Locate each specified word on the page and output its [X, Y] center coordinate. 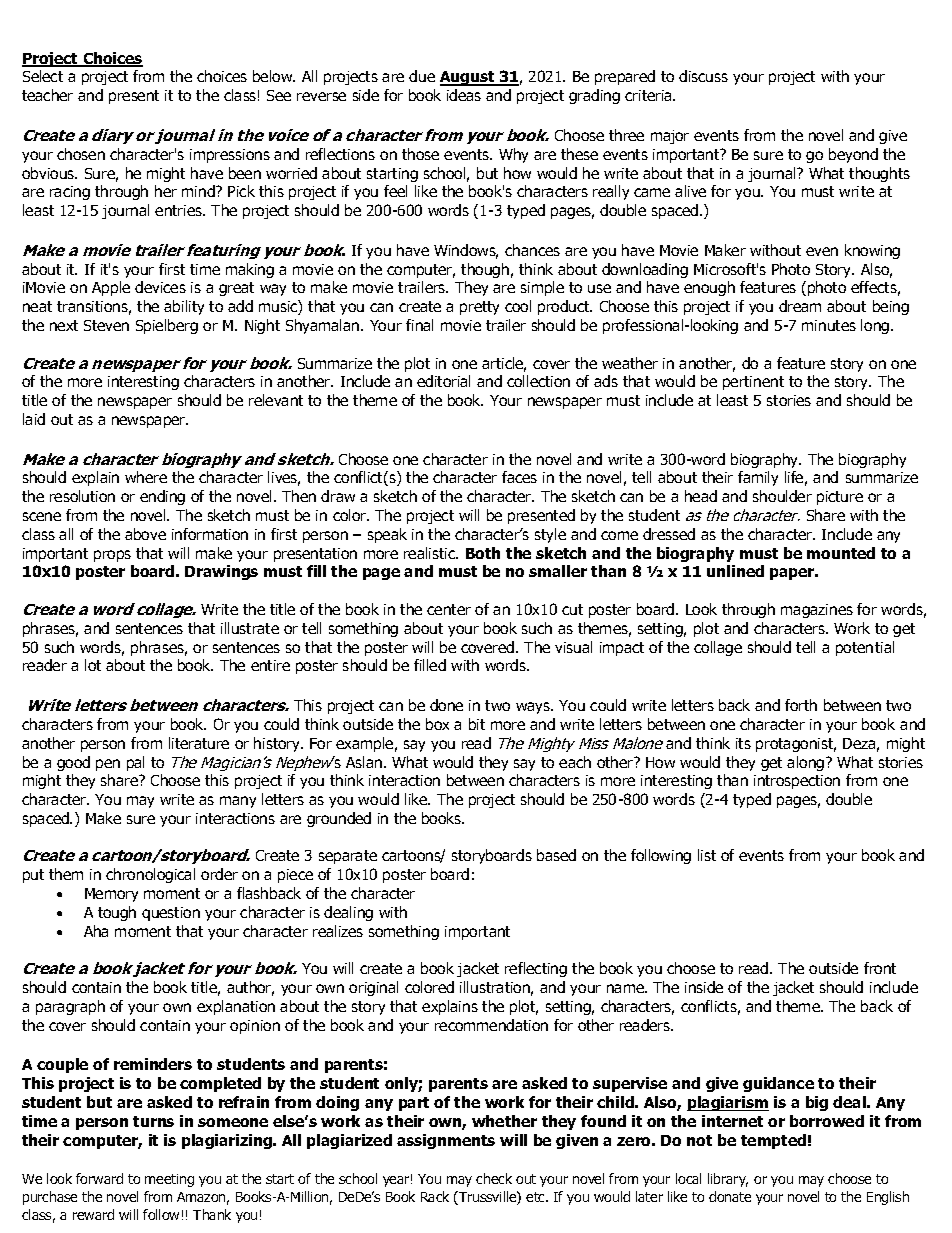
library [728, 1180]
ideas [464, 95]
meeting [169, 1180]
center [449, 609]
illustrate [250, 628]
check [494, 1178]
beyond [853, 155]
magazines [817, 611]
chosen [81, 154]
